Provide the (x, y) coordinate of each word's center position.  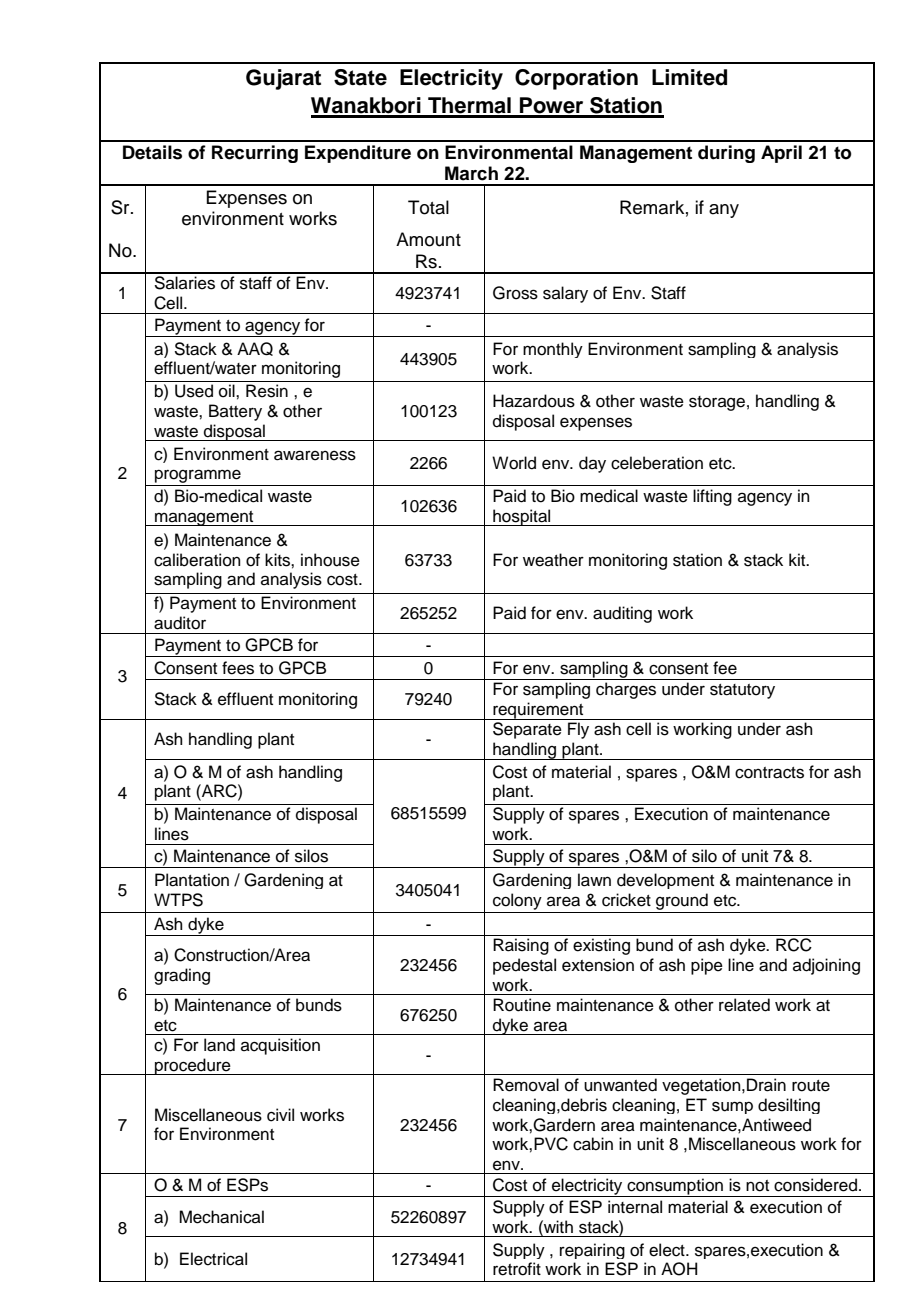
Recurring (255, 154)
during (726, 154)
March (471, 173)
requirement (538, 711)
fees (238, 668)
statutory (742, 691)
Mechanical (221, 1217)
